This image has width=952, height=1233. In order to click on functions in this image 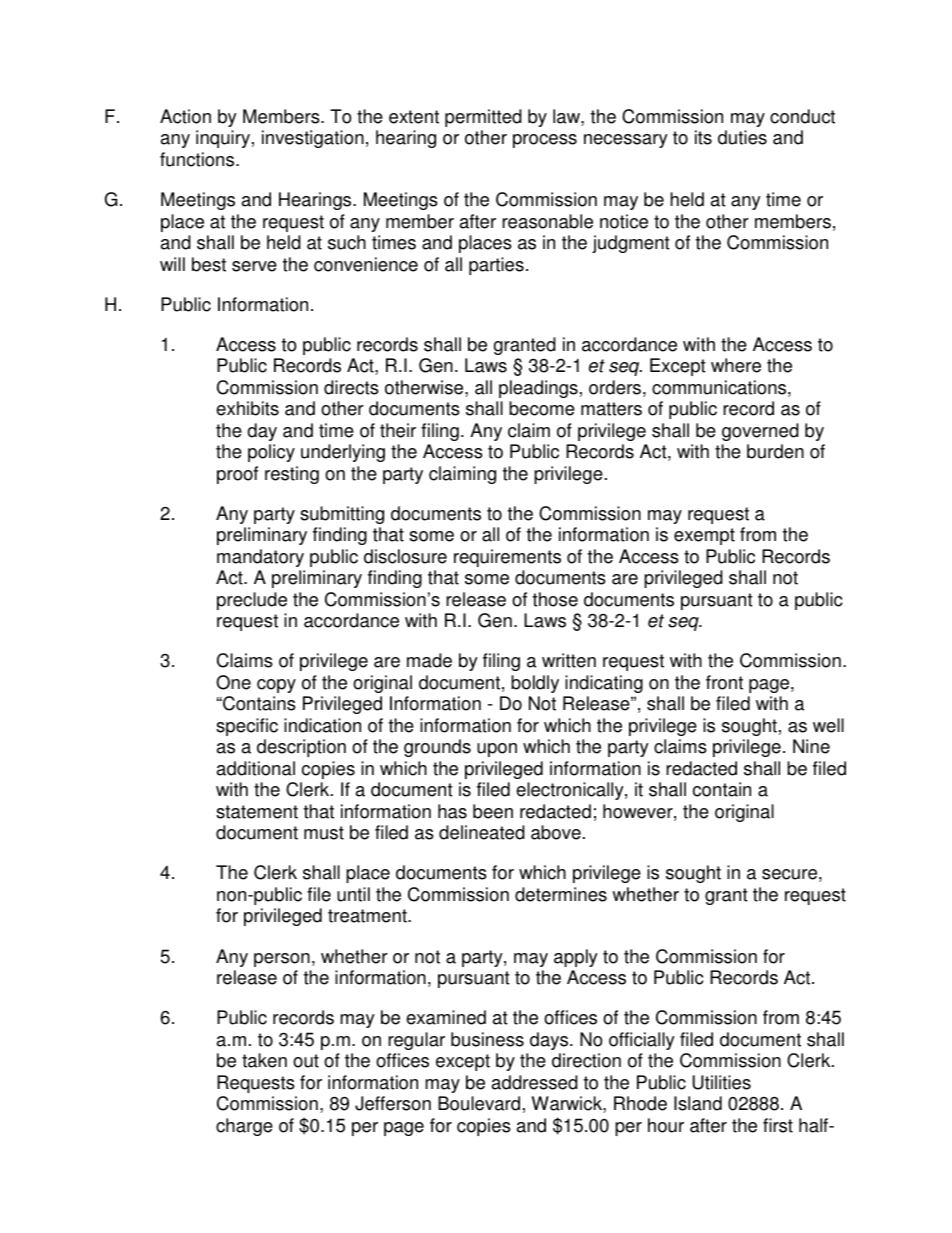, I will do `click(198, 159)`.
